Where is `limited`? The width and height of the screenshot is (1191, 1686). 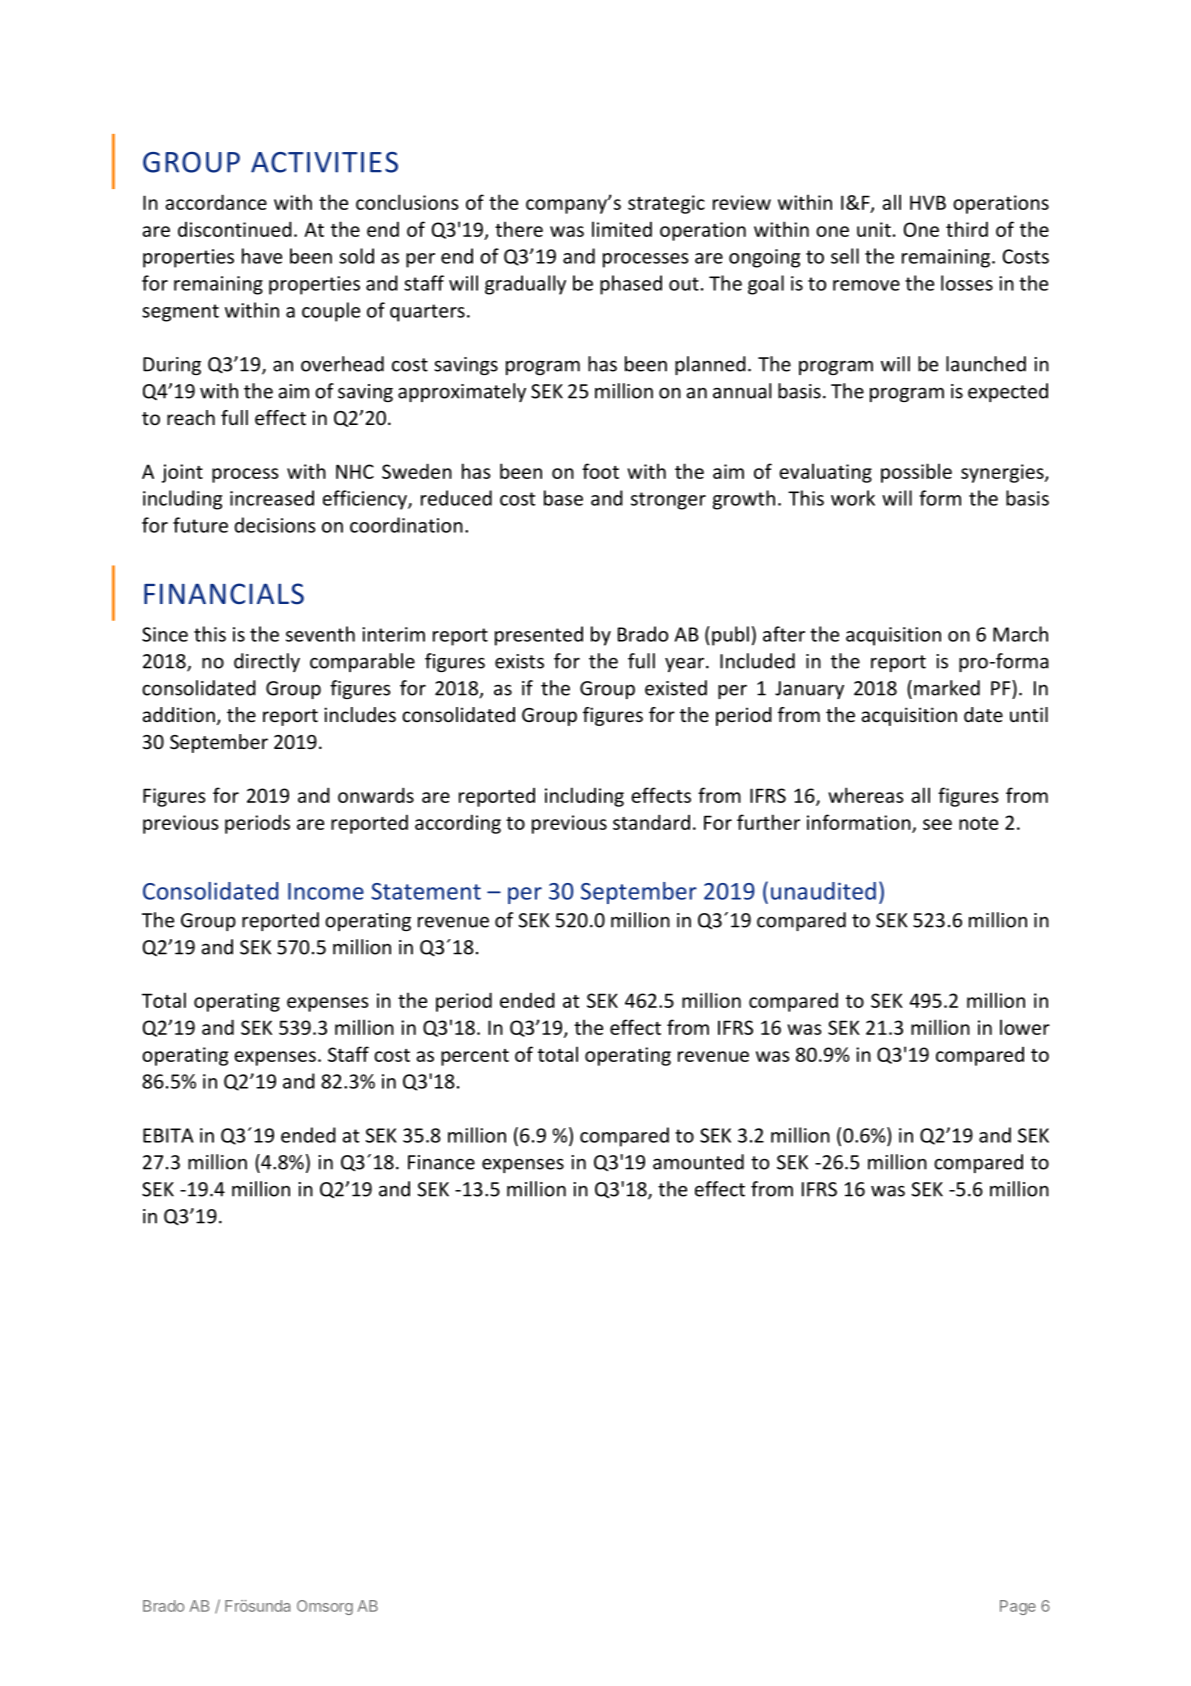
limited is located at coordinates (622, 229).
